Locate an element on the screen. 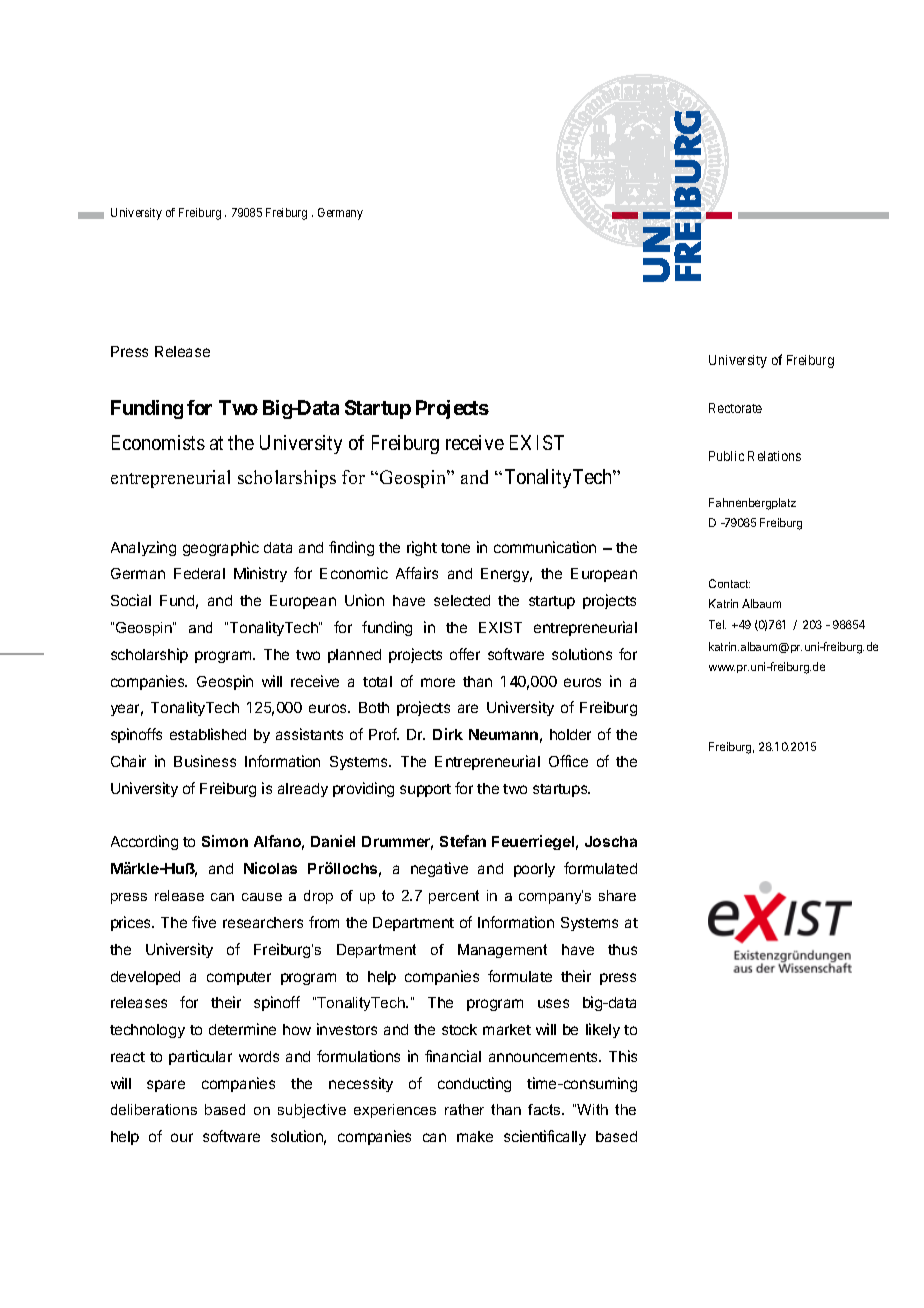 This screenshot has height=1308, width=924. more is located at coordinates (438, 682).
